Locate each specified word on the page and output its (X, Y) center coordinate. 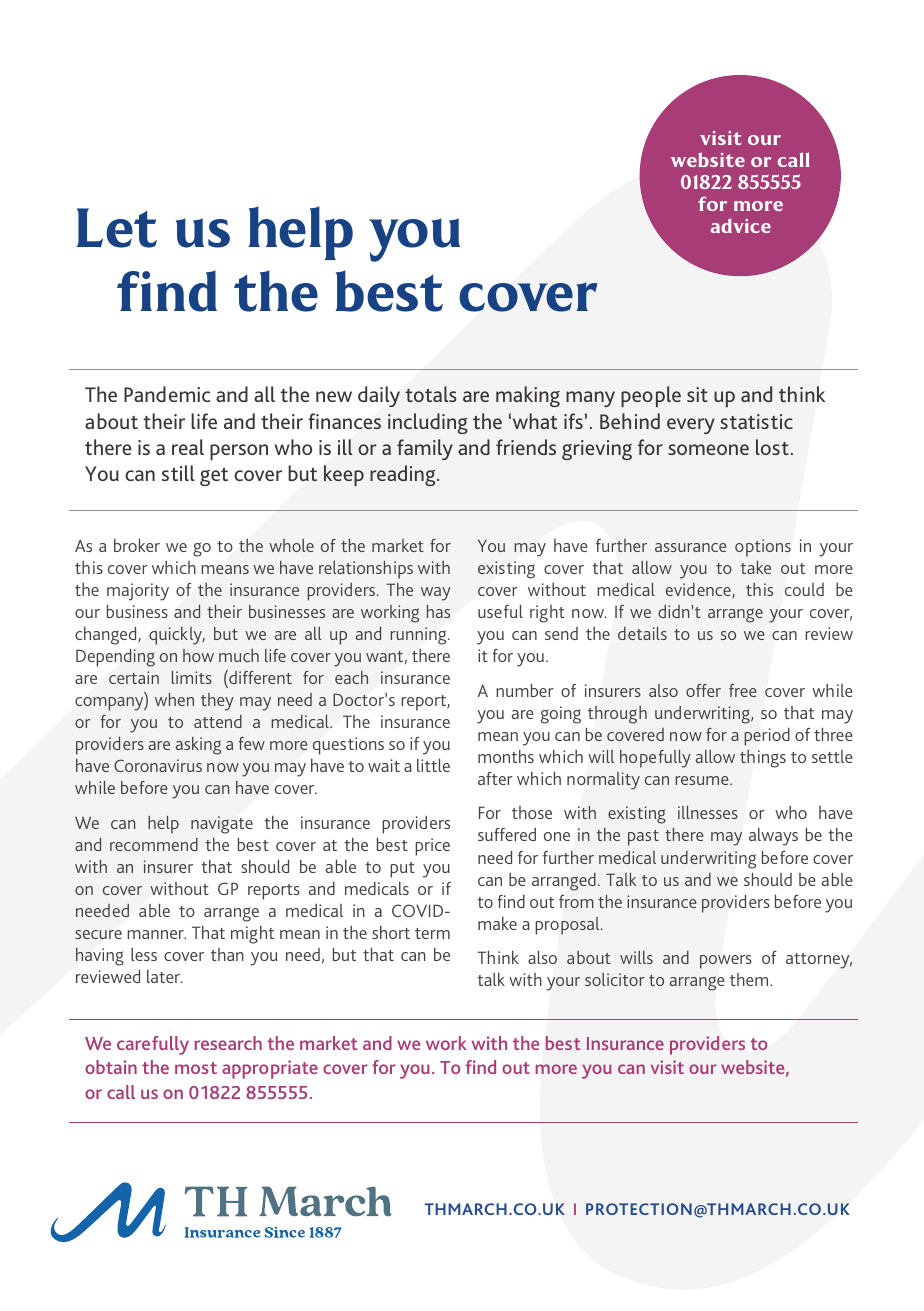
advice (741, 225)
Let (117, 228)
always (773, 837)
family (425, 449)
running (419, 636)
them (750, 979)
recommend (154, 844)
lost (772, 447)
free (743, 690)
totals (431, 394)
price (432, 847)
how (198, 655)
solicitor (615, 979)
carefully (153, 1045)
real (188, 447)
